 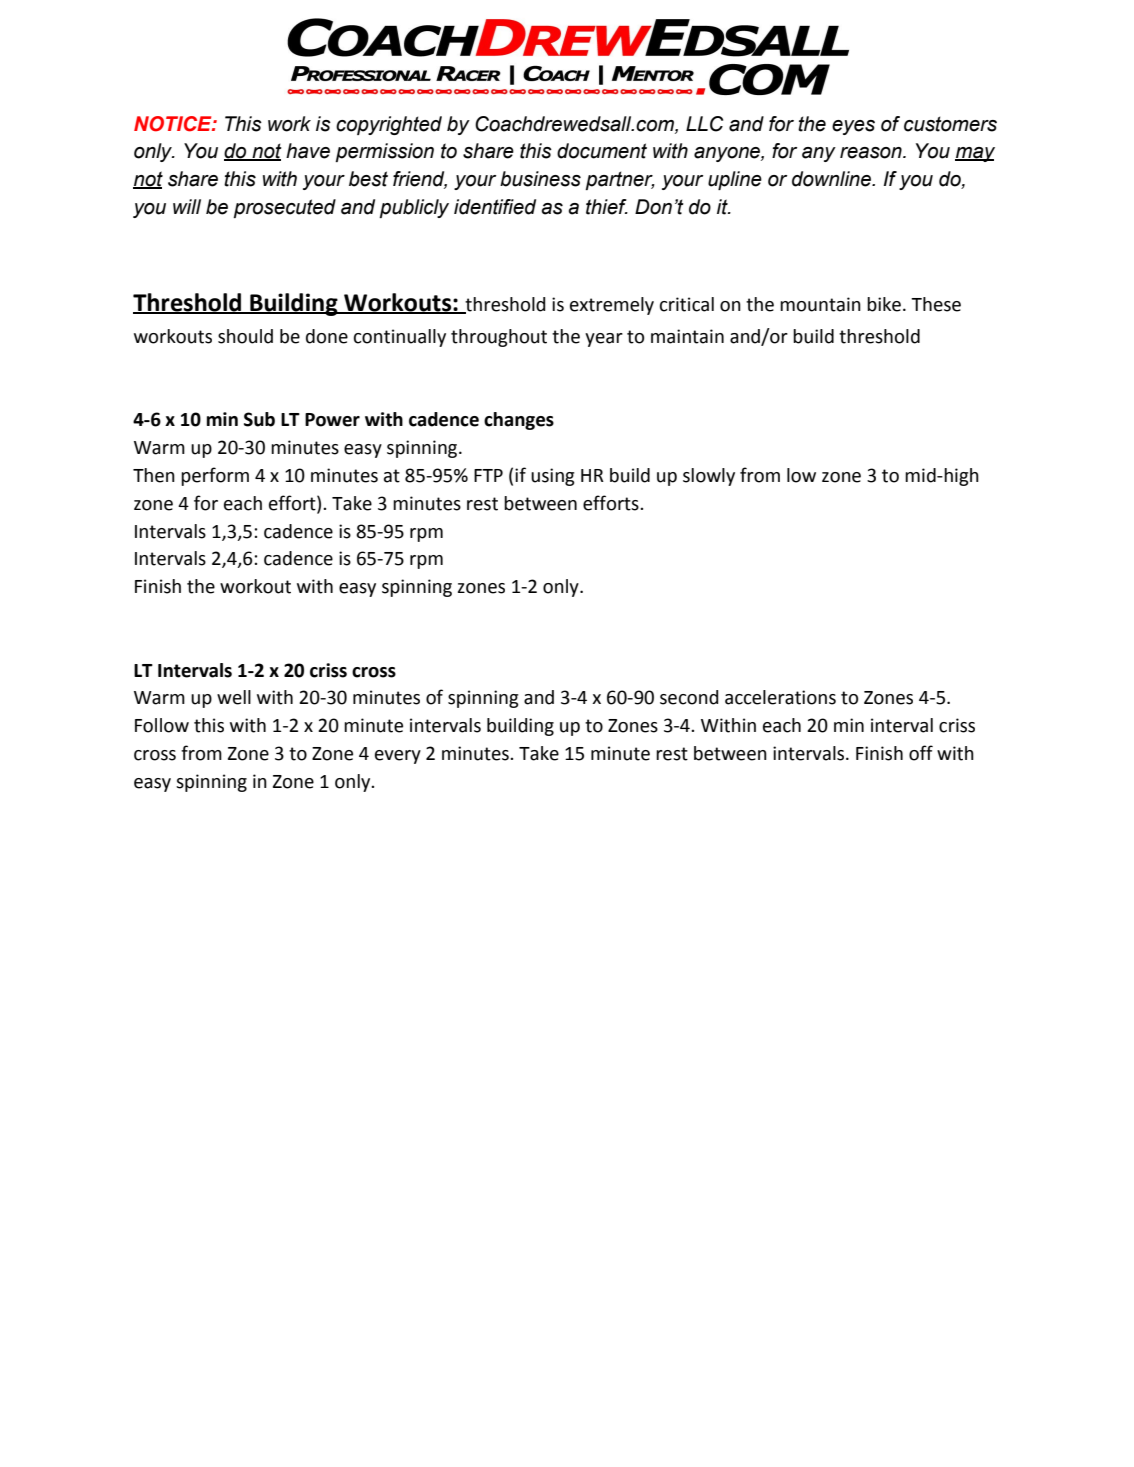 I want to click on using, so click(x=553, y=477).
